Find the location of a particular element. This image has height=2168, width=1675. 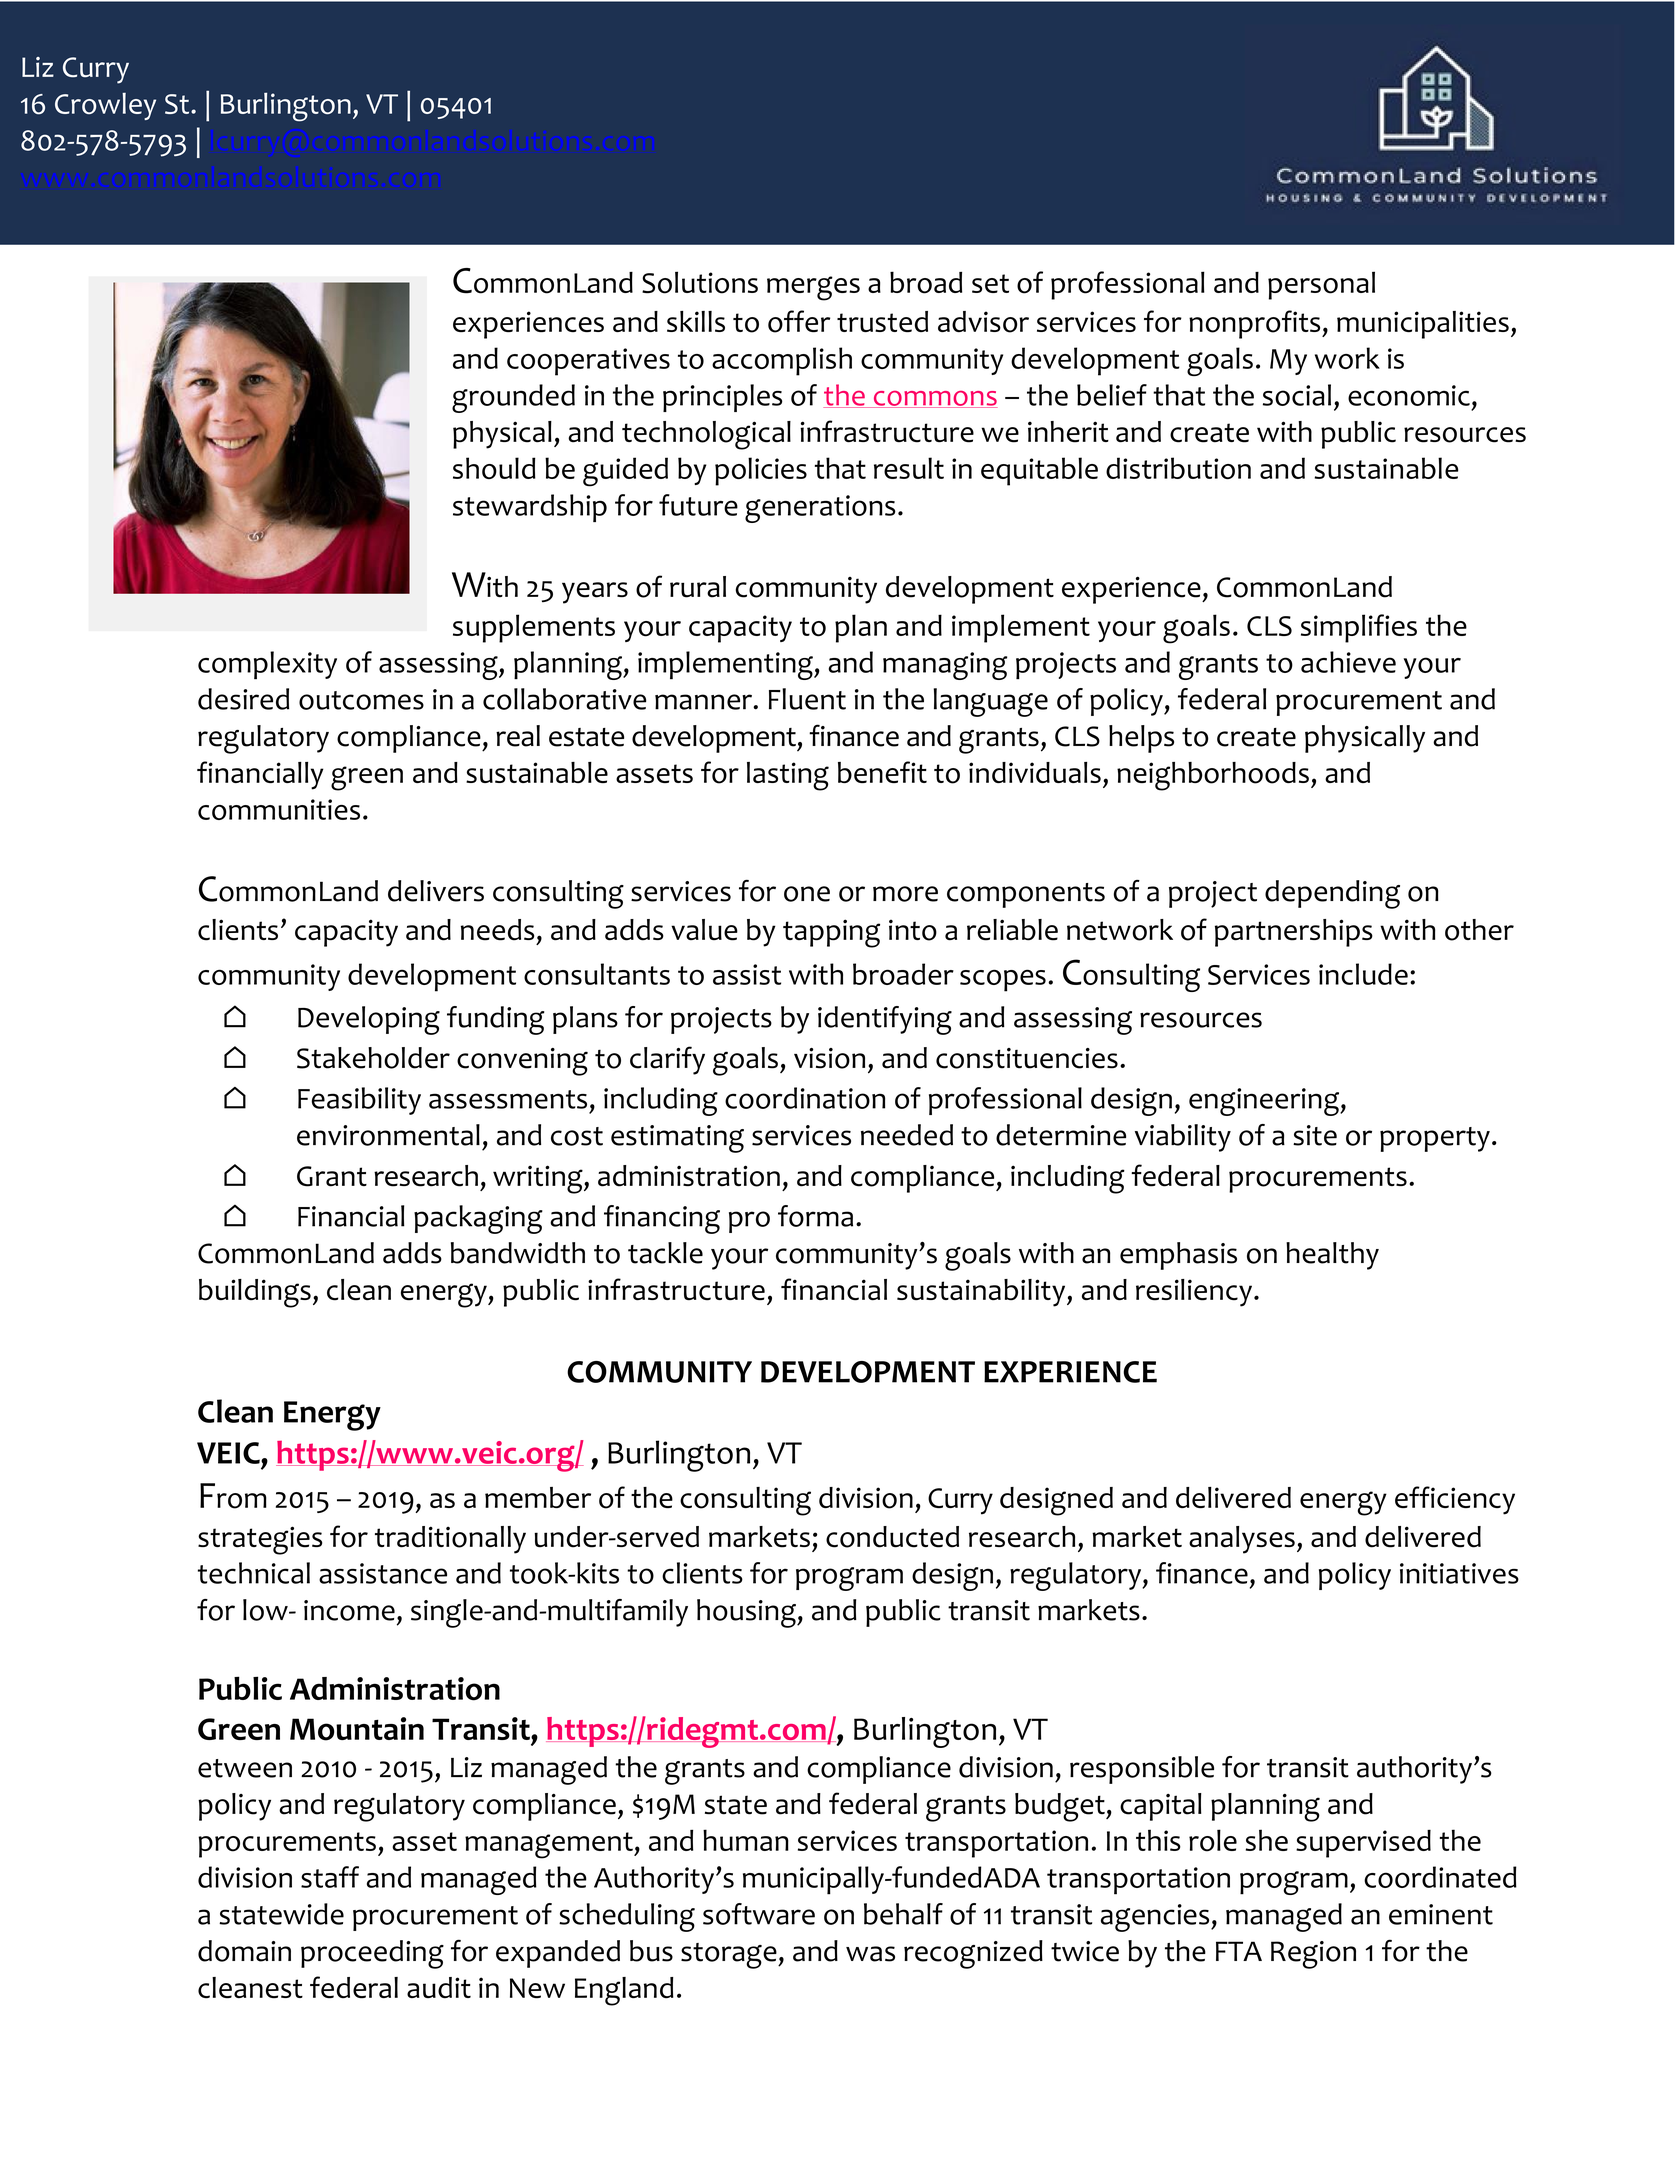

tackle is located at coordinates (665, 1253).
